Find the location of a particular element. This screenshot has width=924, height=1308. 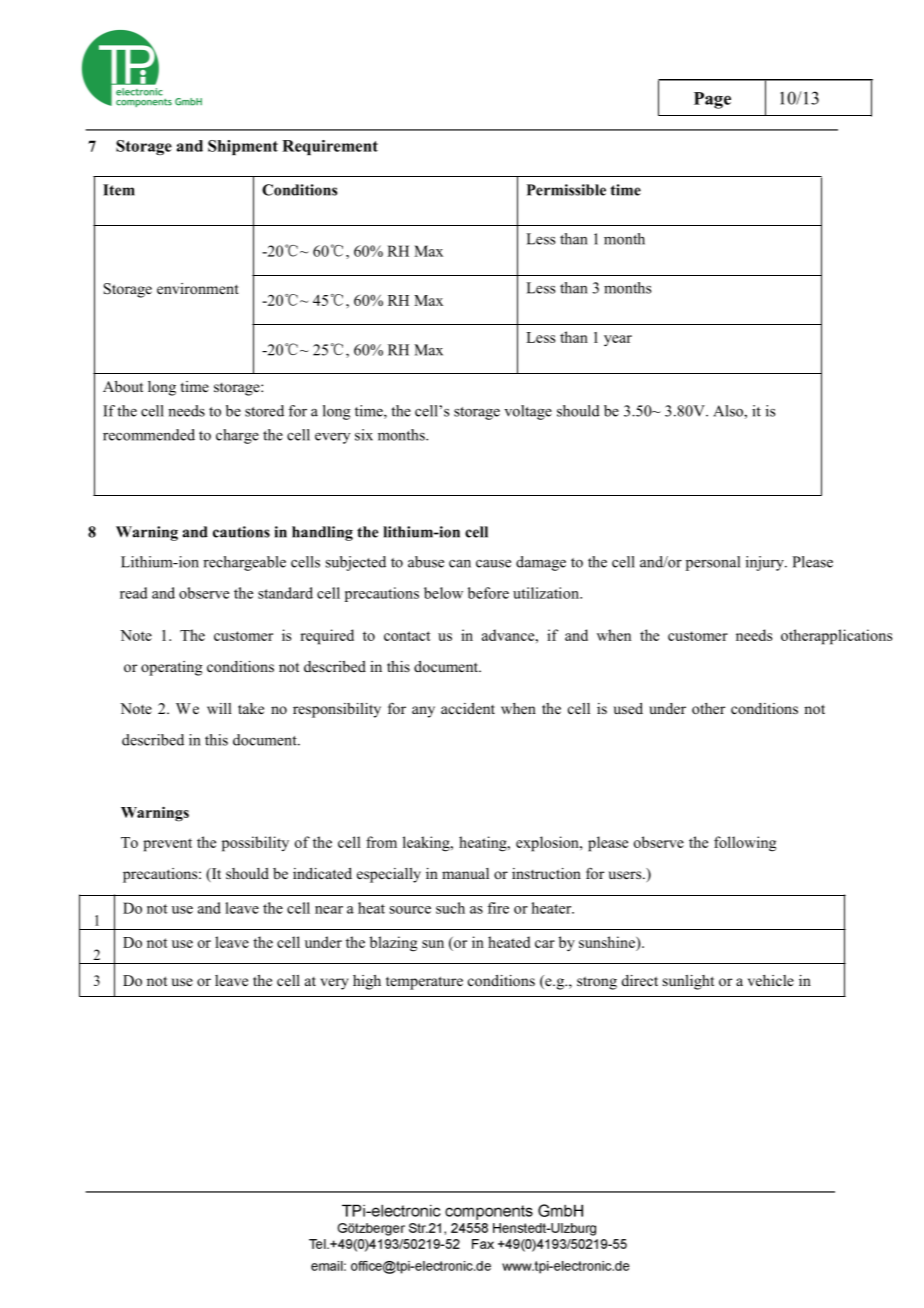

personal is located at coordinates (713, 563).
